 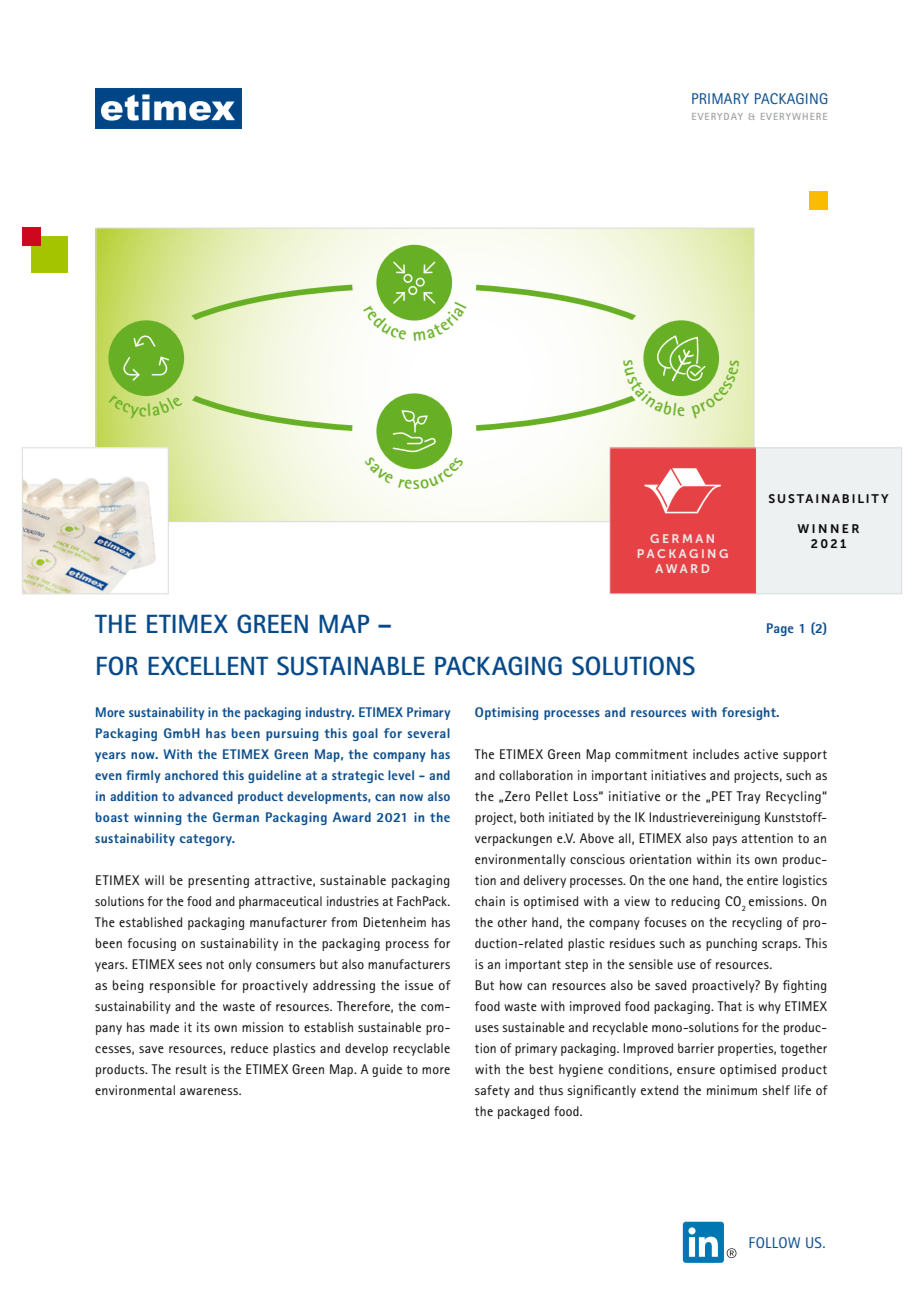 What do you see at coordinates (828, 528) in the screenshot?
I see `WINNER` at bounding box center [828, 528].
